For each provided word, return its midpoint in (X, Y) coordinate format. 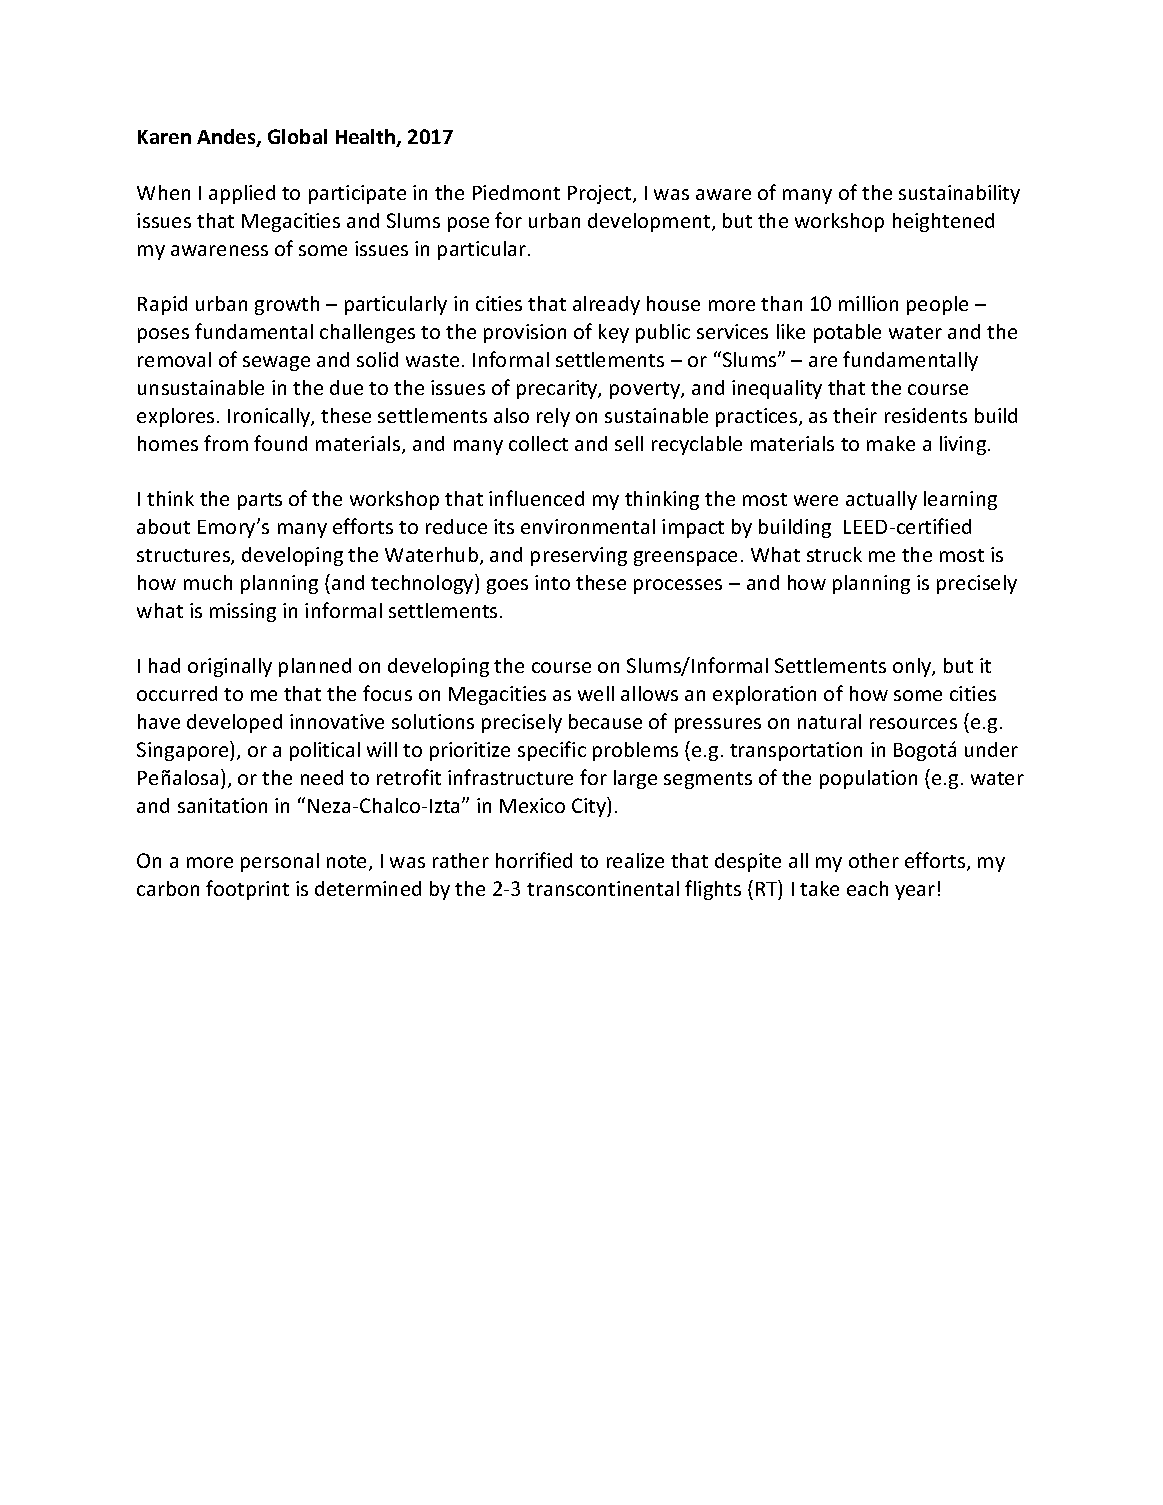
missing (243, 612)
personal (280, 862)
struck (834, 554)
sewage (276, 363)
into (552, 582)
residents (926, 415)
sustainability (959, 194)
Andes (227, 138)
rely (553, 417)
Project (601, 194)
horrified (534, 860)
